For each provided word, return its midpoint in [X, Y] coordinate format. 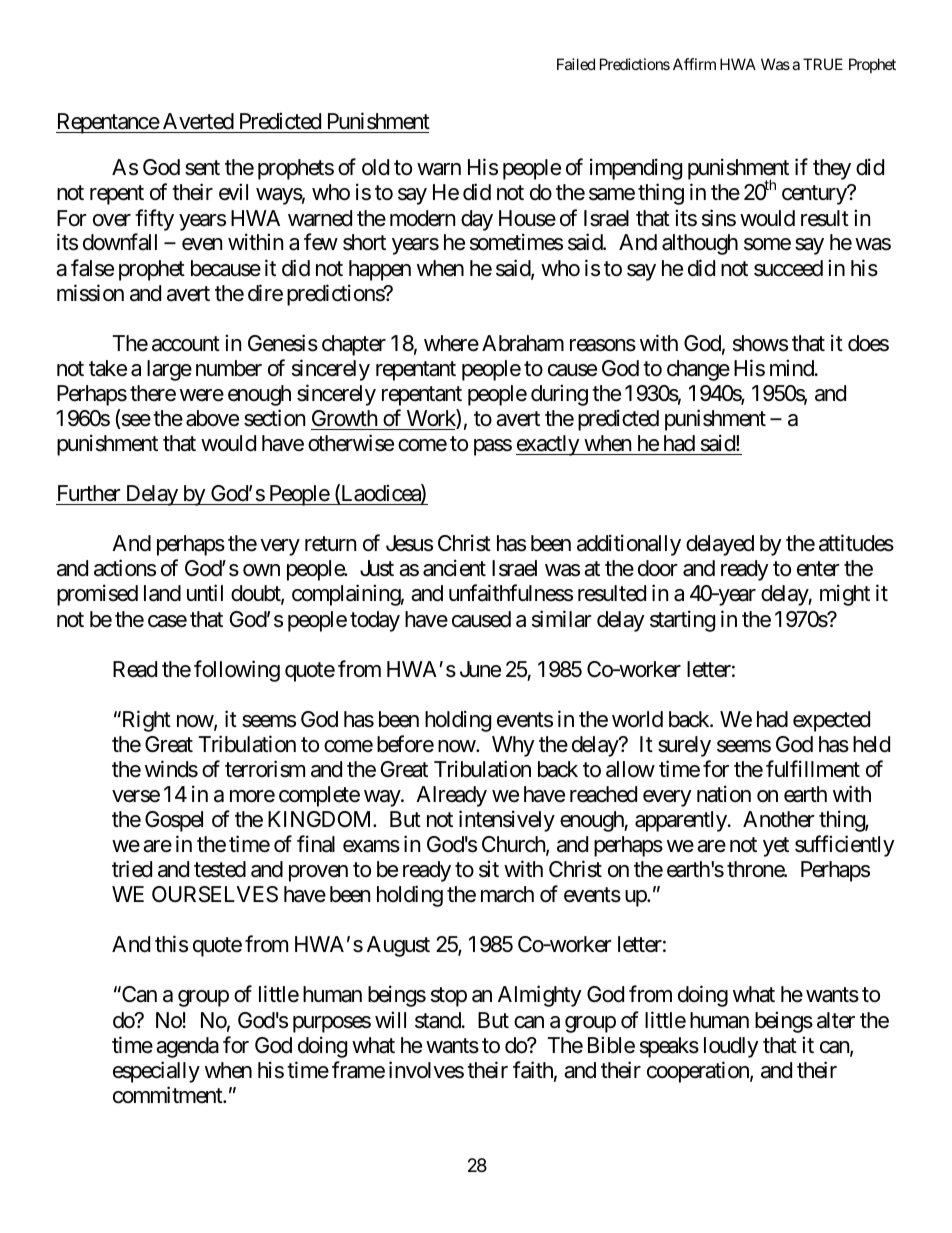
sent [202, 168]
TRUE [823, 64]
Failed [576, 64]
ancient [454, 568]
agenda [187, 1047]
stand [438, 1020]
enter [818, 569]
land [162, 593]
